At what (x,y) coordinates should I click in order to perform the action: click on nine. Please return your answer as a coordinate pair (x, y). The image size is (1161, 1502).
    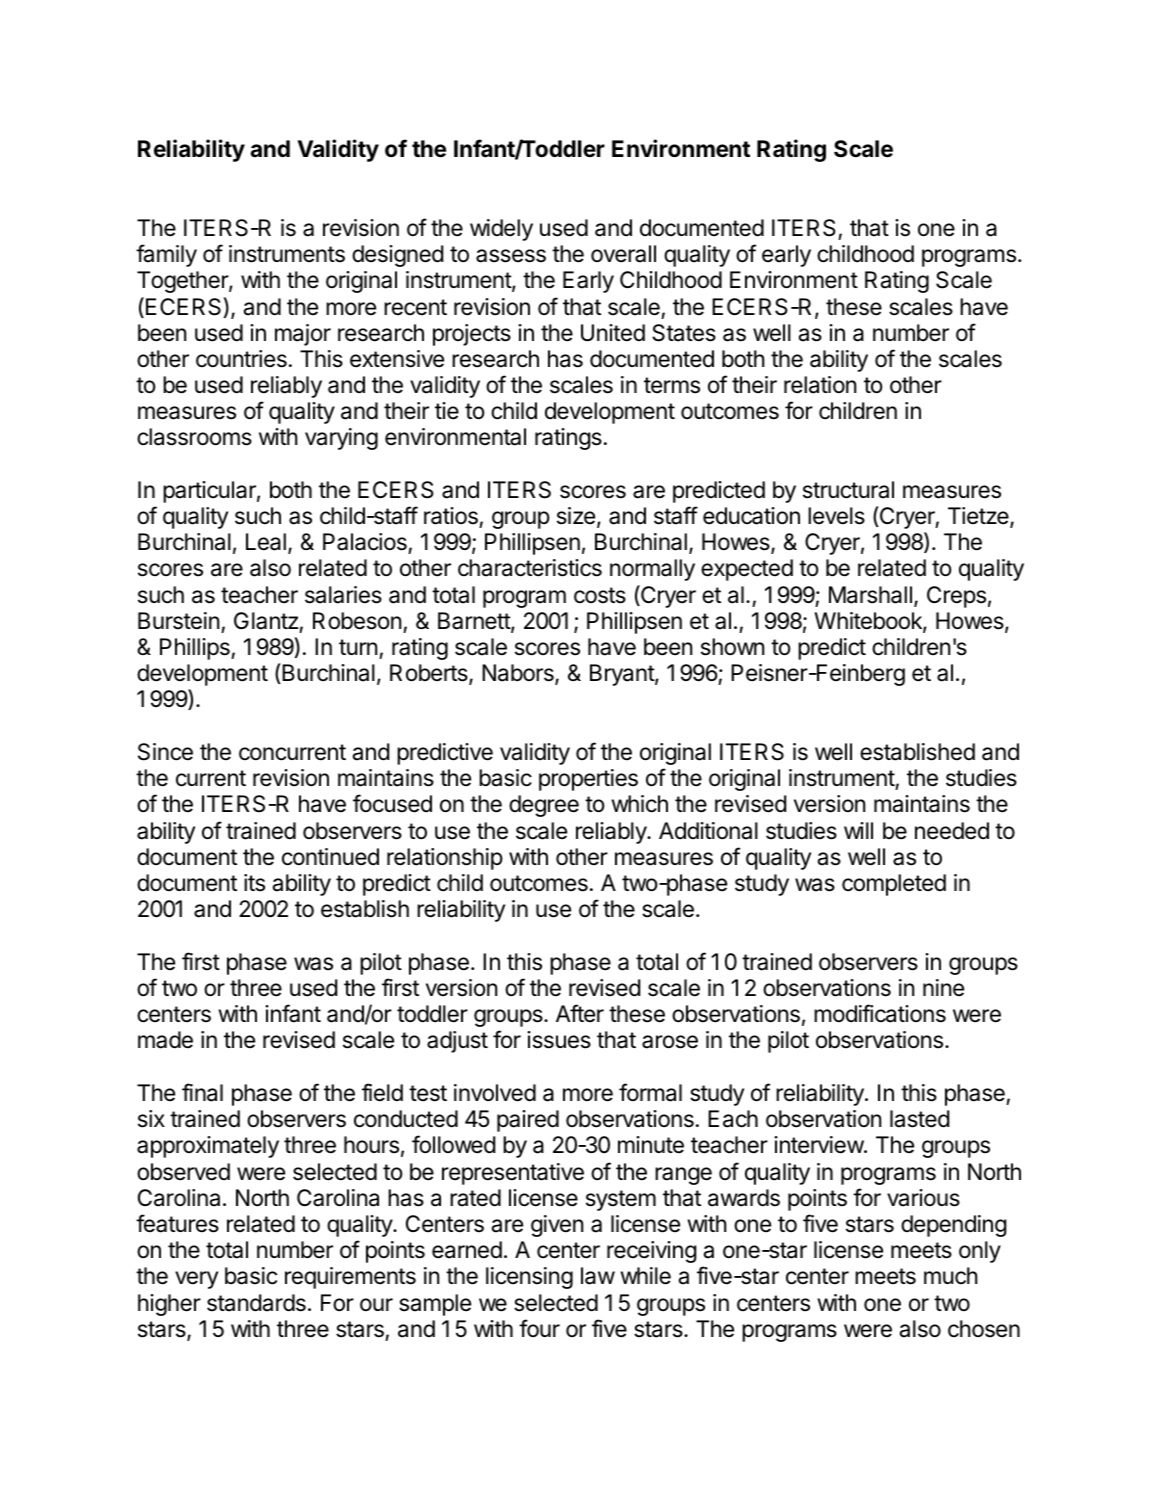
    Looking at the image, I should click on (943, 988).
